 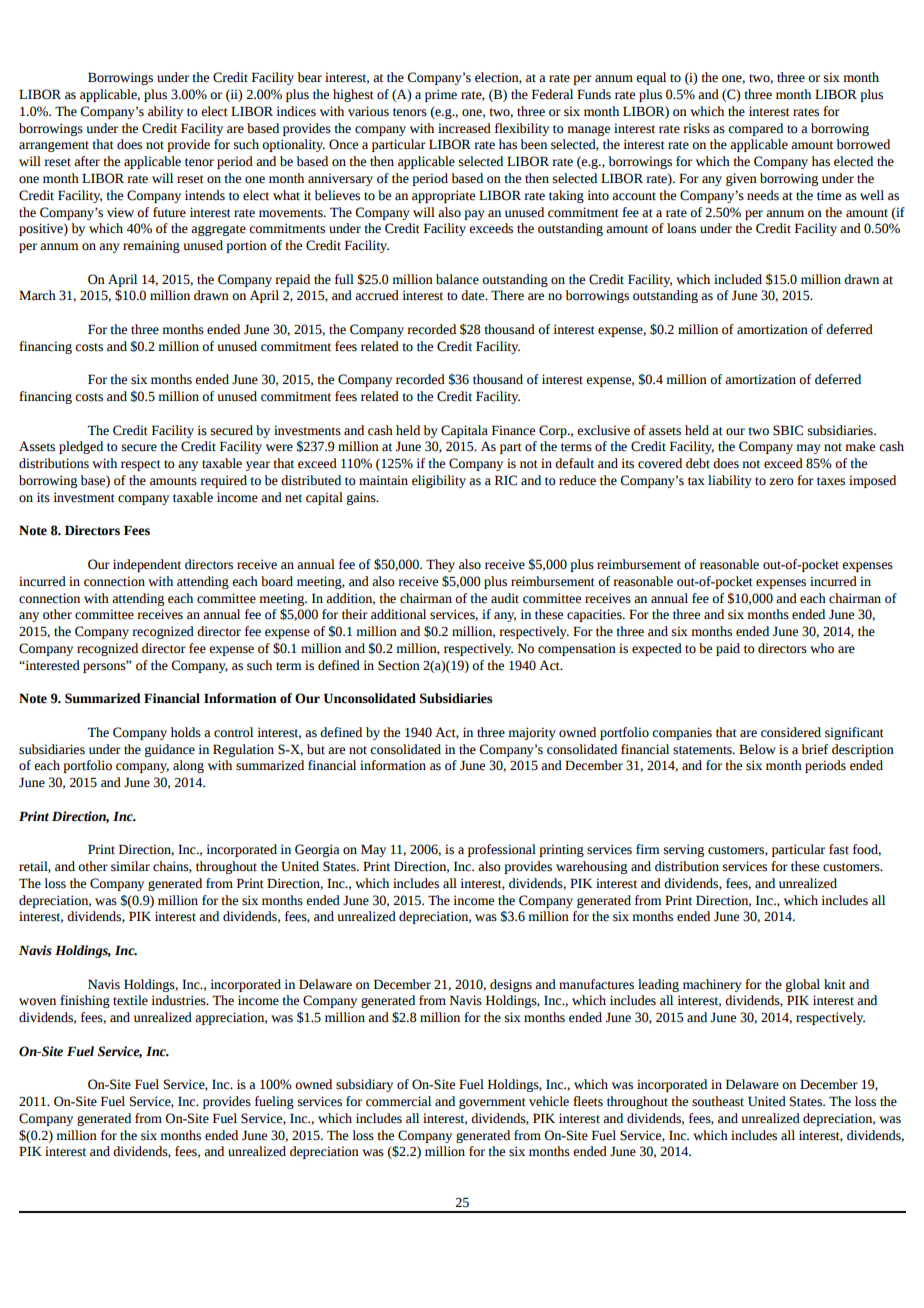 I want to click on compared, so click(x=755, y=129).
